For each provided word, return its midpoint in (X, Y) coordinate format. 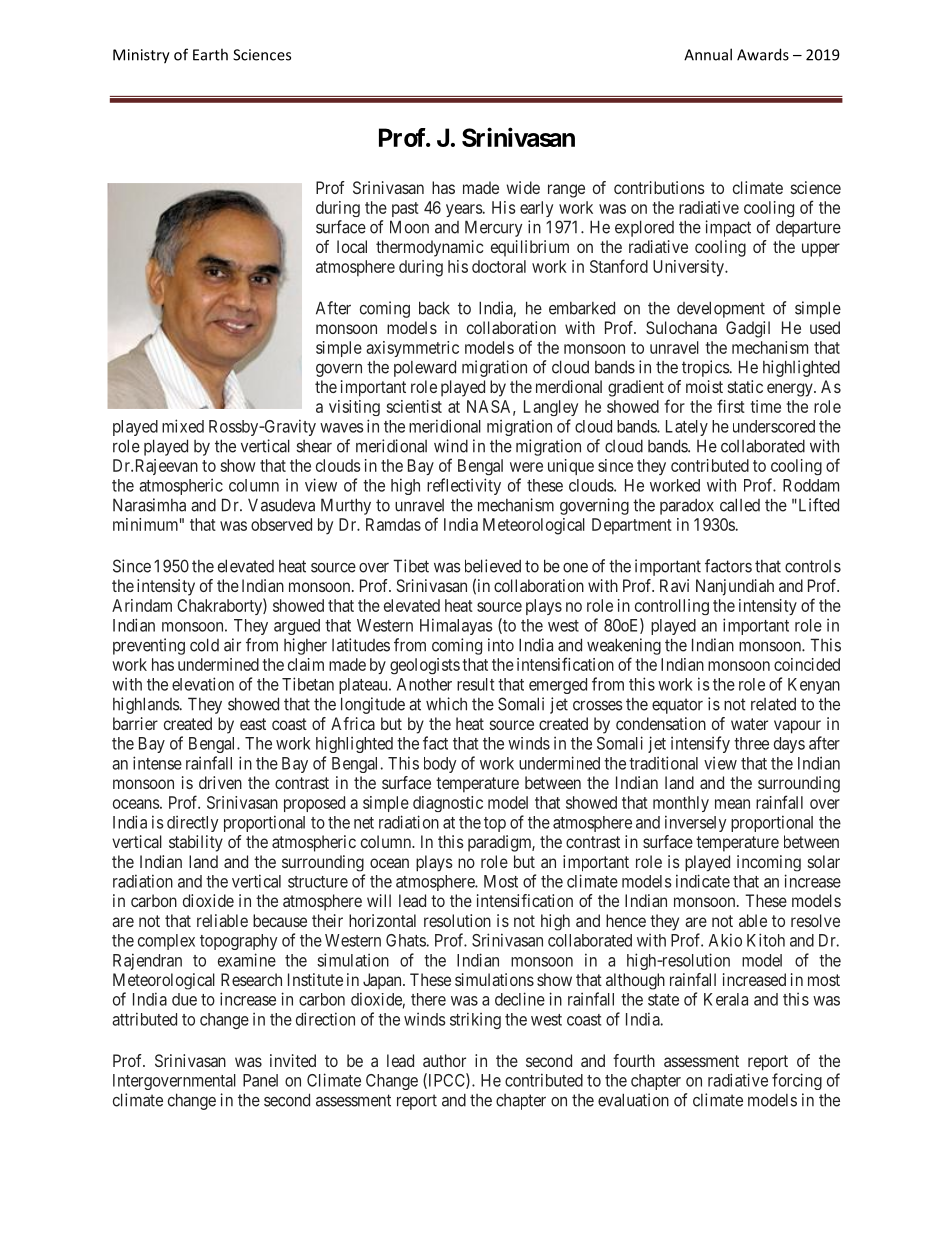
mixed (183, 426)
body (440, 765)
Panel (260, 1080)
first (731, 406)
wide (523, 187)
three (751, 743)
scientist (414, 406)
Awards (763, 54)
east (253, 724)
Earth (210, 54)
